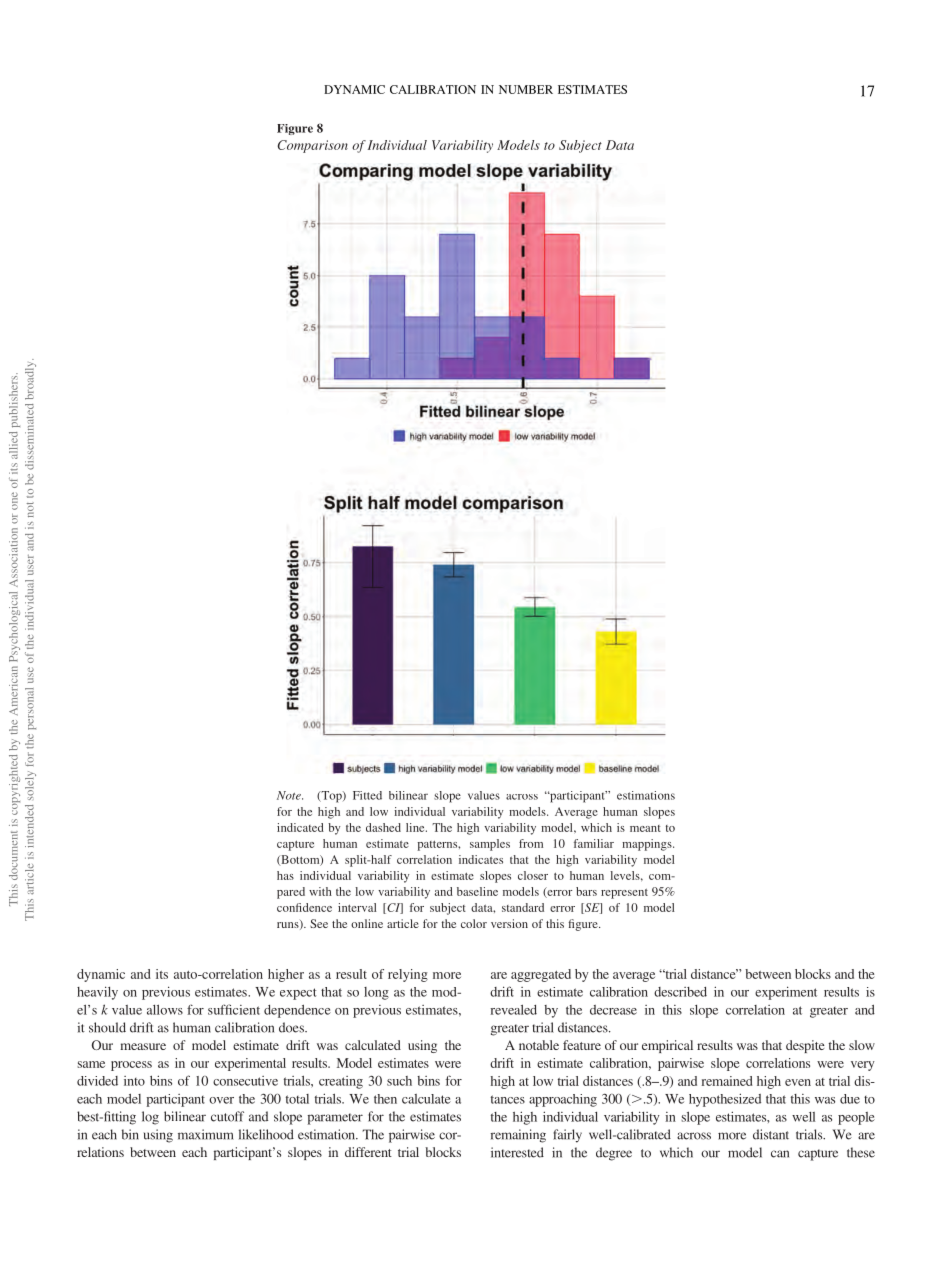  I want to click on meant, so click(645, 828).
